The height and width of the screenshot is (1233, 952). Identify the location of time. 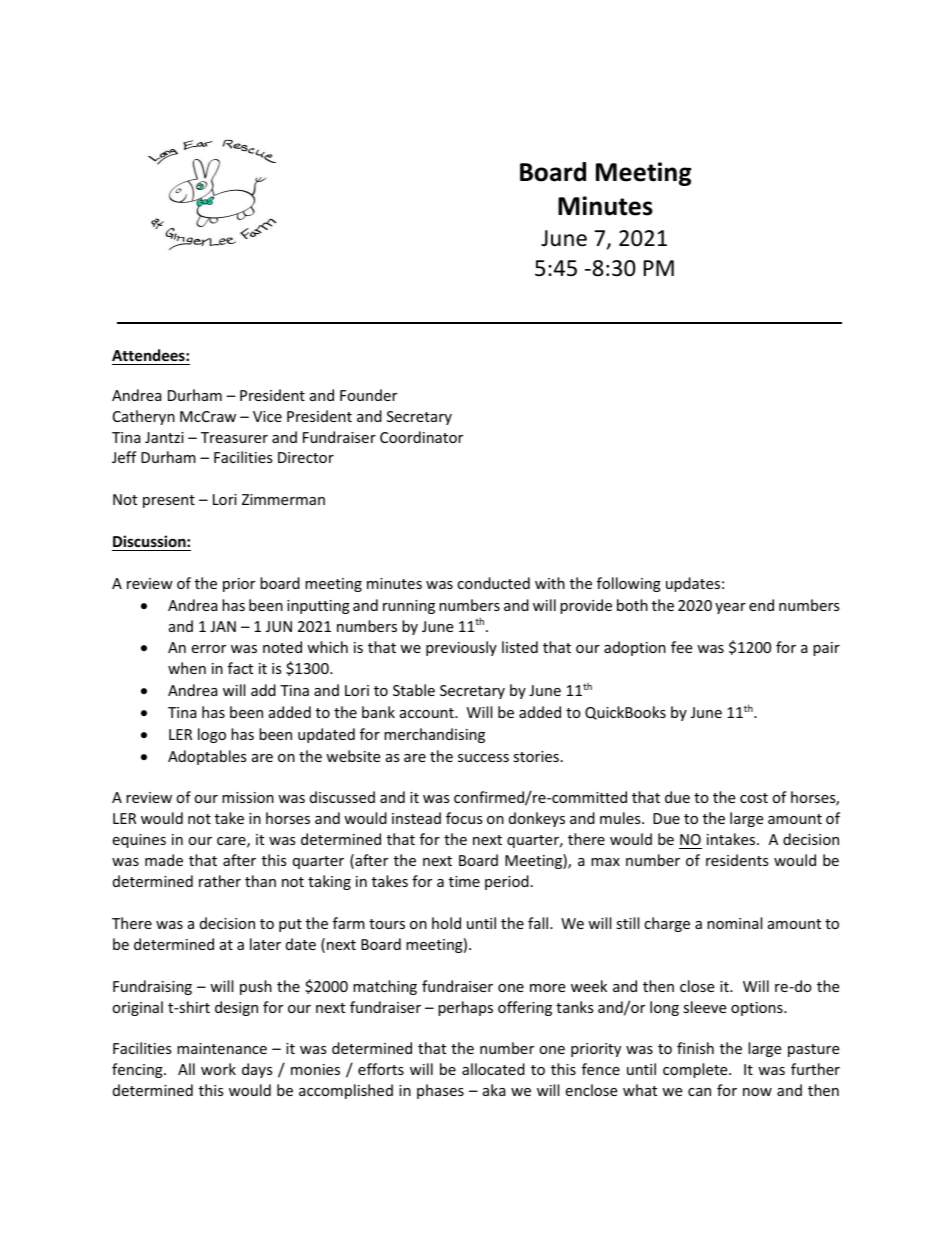
(464, 881).
